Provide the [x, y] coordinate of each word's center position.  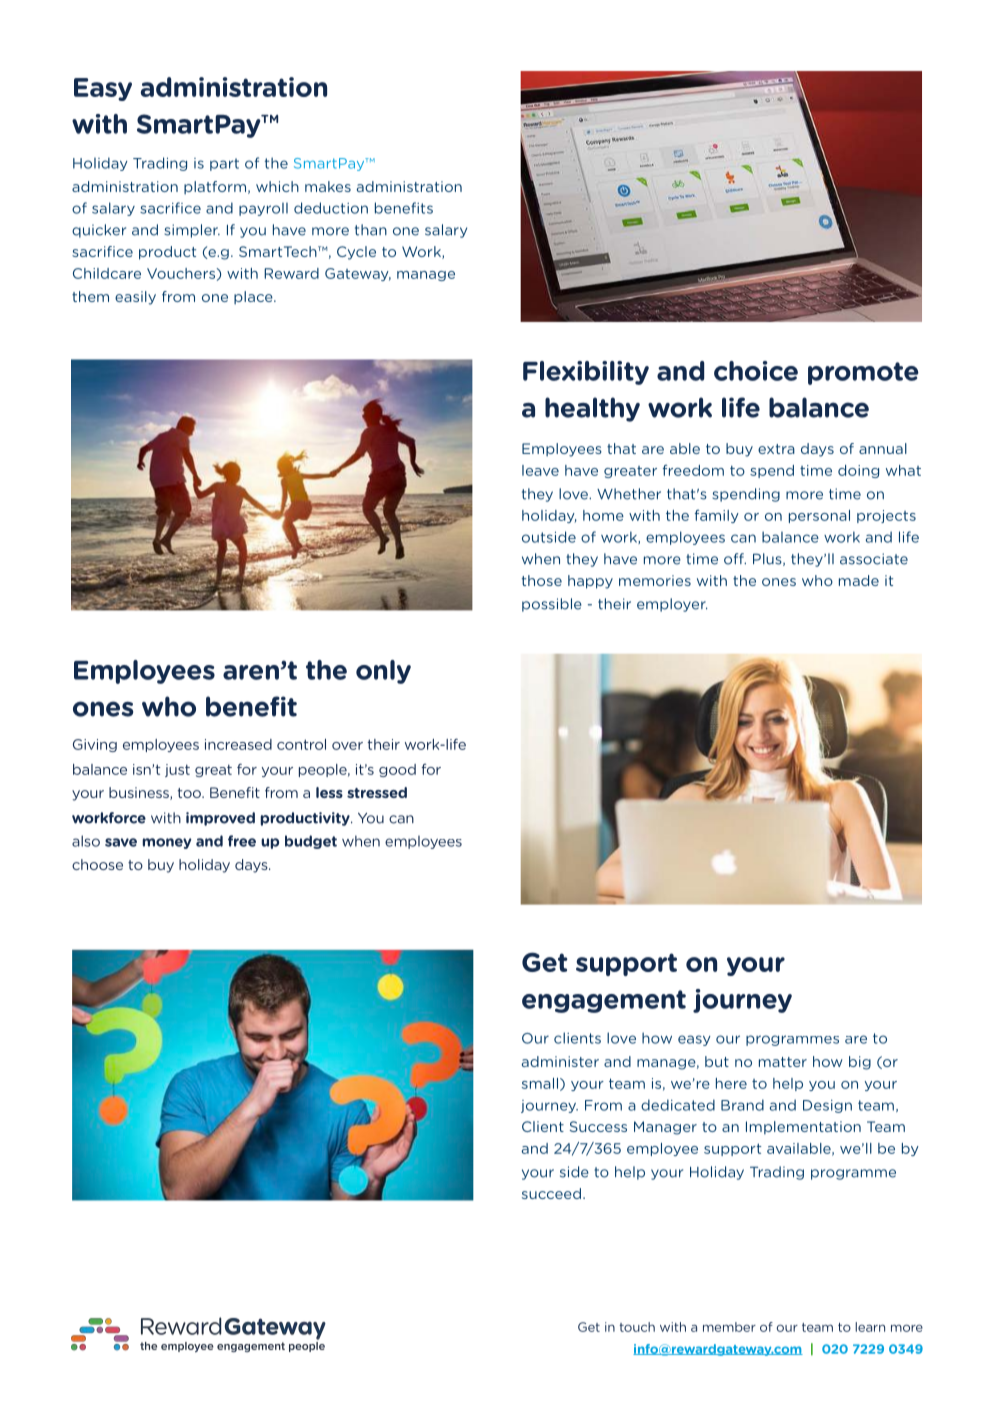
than [371, 230]
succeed [551, 1193]
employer [672, 605]
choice [756, 371]
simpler [192, 231]
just [177, 770]
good [397, 770]
